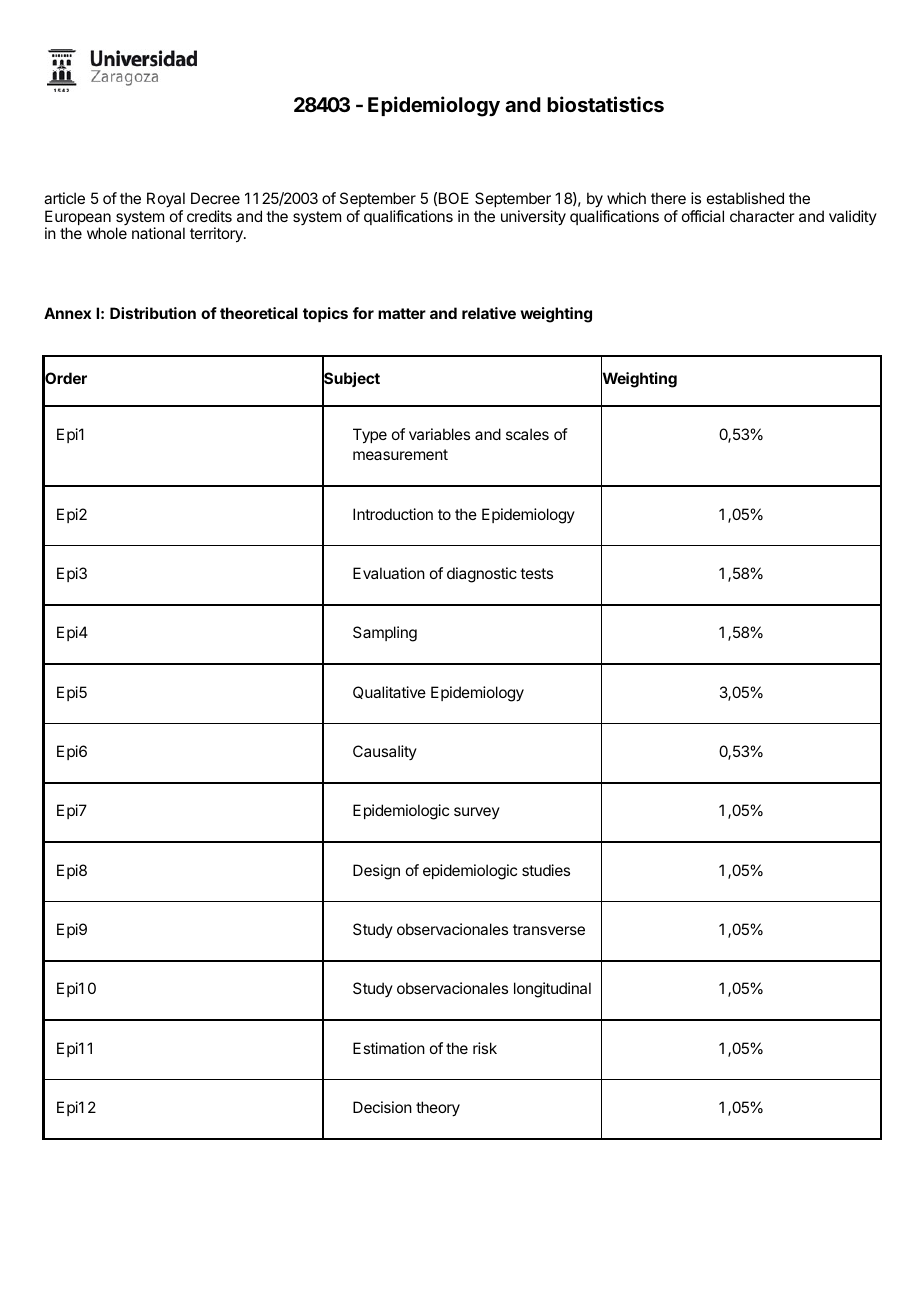 The width and height of the document is (924, 1308). Describe the element at coordinates (527, 434) in the document. I see `scales` at that location.
